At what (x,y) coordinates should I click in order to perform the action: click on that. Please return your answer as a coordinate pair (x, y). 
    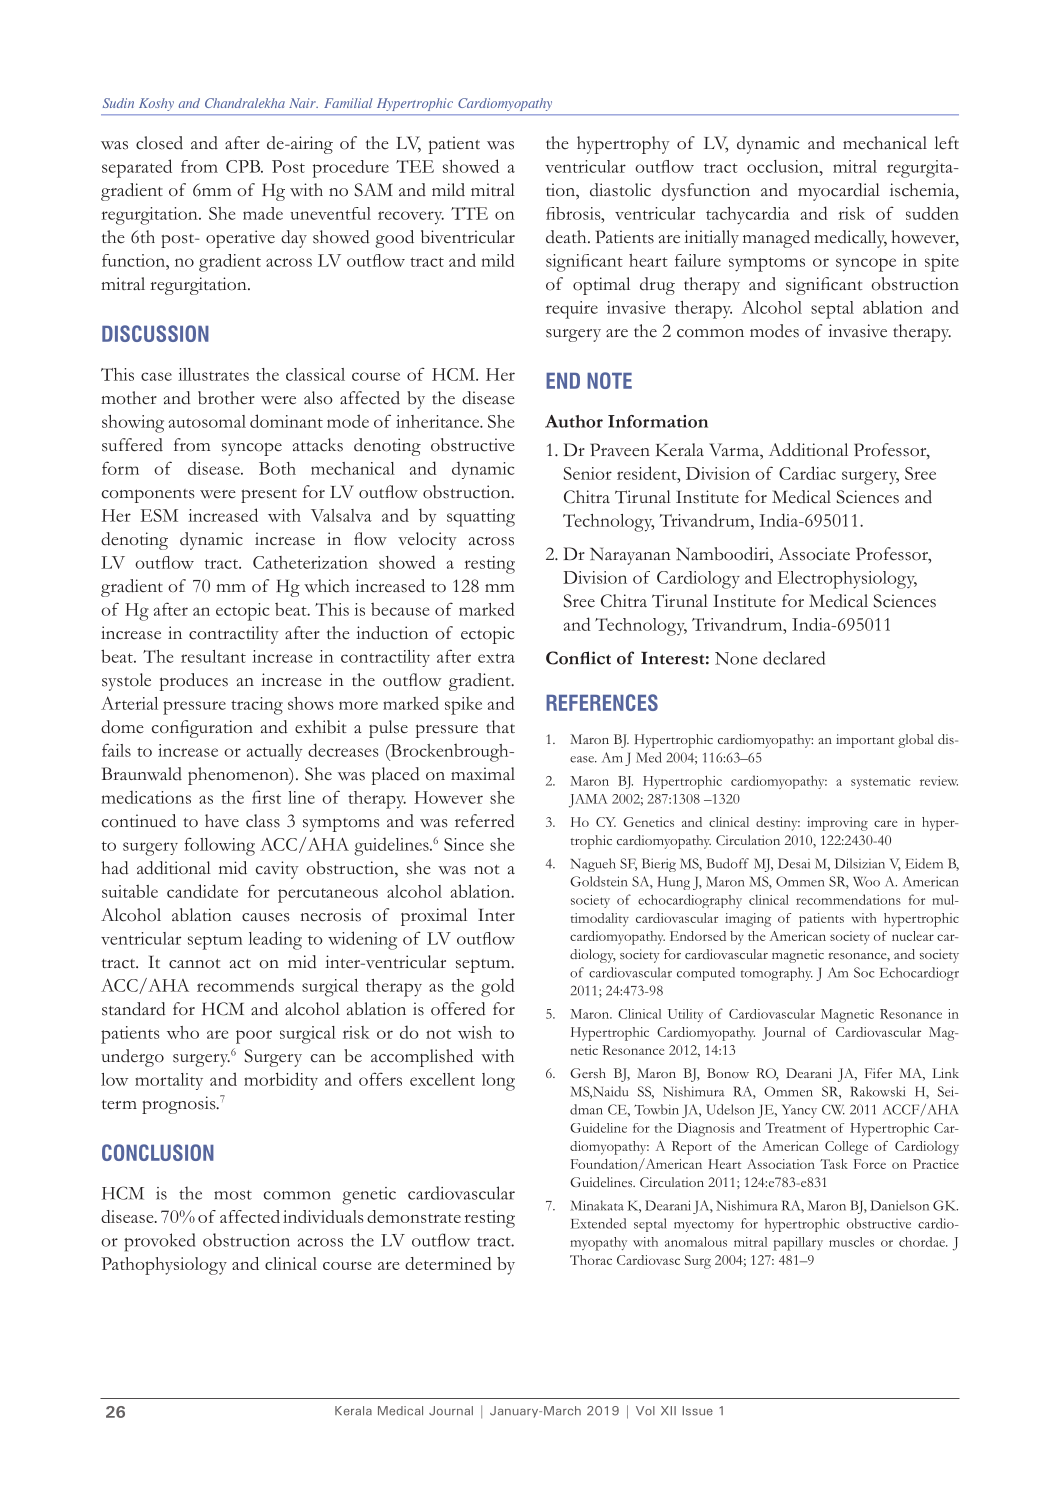
    Looking at the image, I should click on (500, 726).
